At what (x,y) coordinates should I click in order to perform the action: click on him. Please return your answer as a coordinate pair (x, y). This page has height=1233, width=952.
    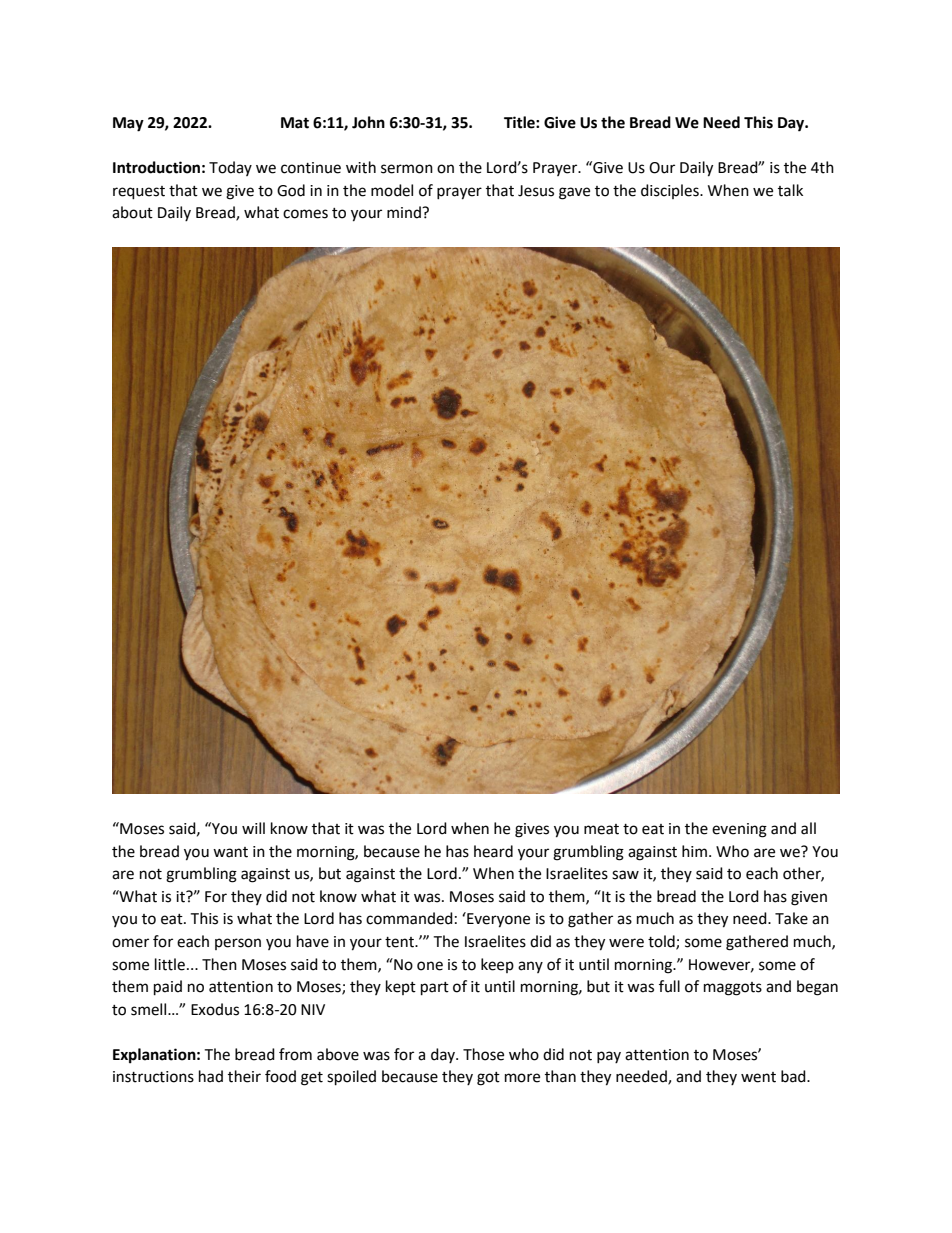
    Looking at the image, I should click on (694, 851).
